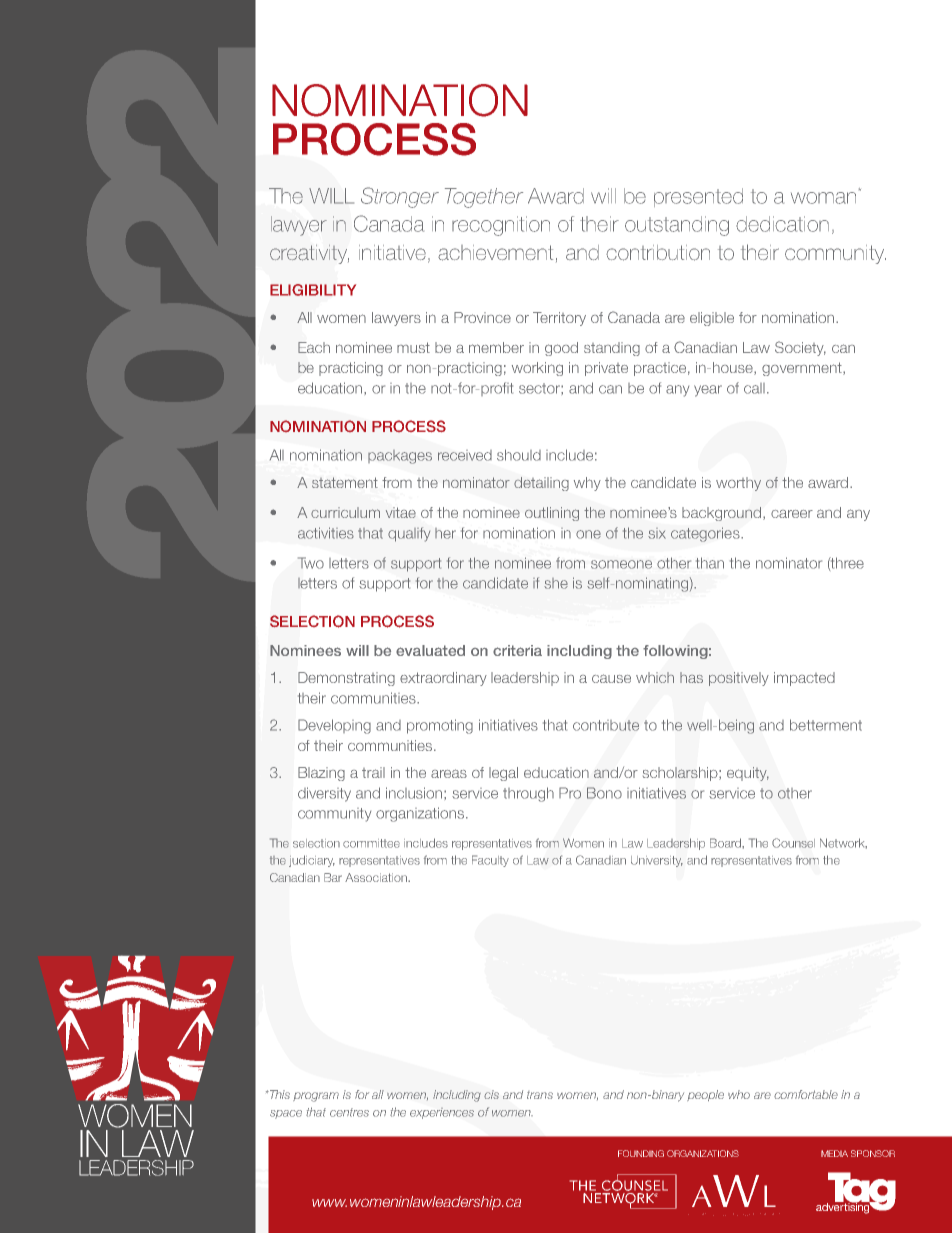 This document has width=952, height=1233. I want to click on betterment, so click(826, 725).
